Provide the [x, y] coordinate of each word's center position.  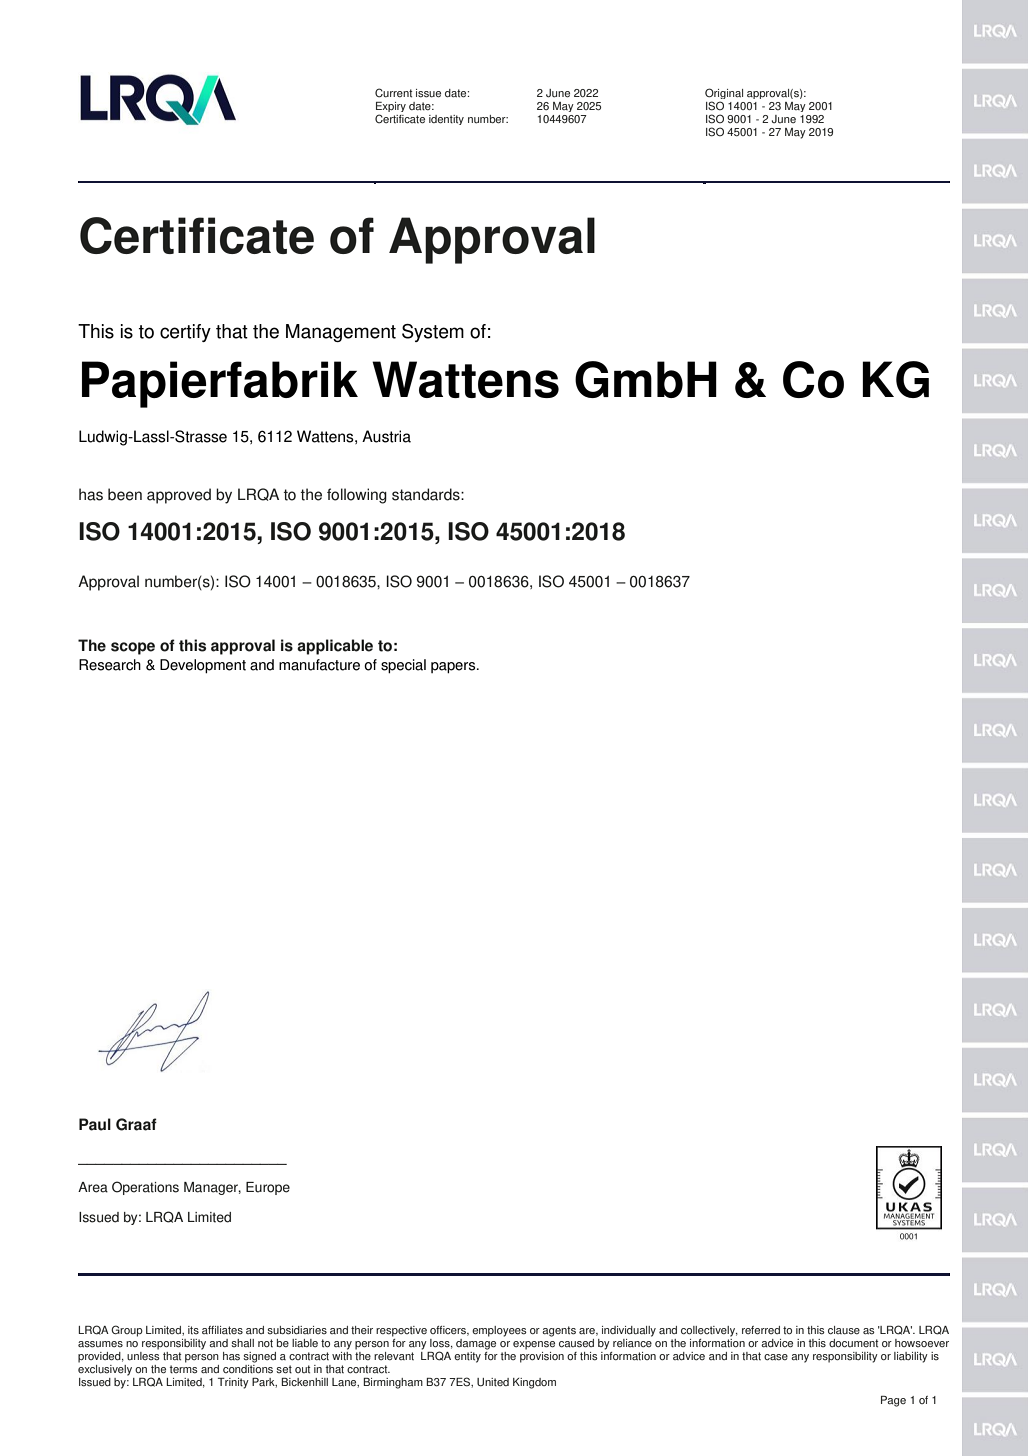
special [403, 666]
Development [203, 666]
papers [454, 668]
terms [183, 1369]
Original [724, 95]
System [433, 333]
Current [394, 93]
